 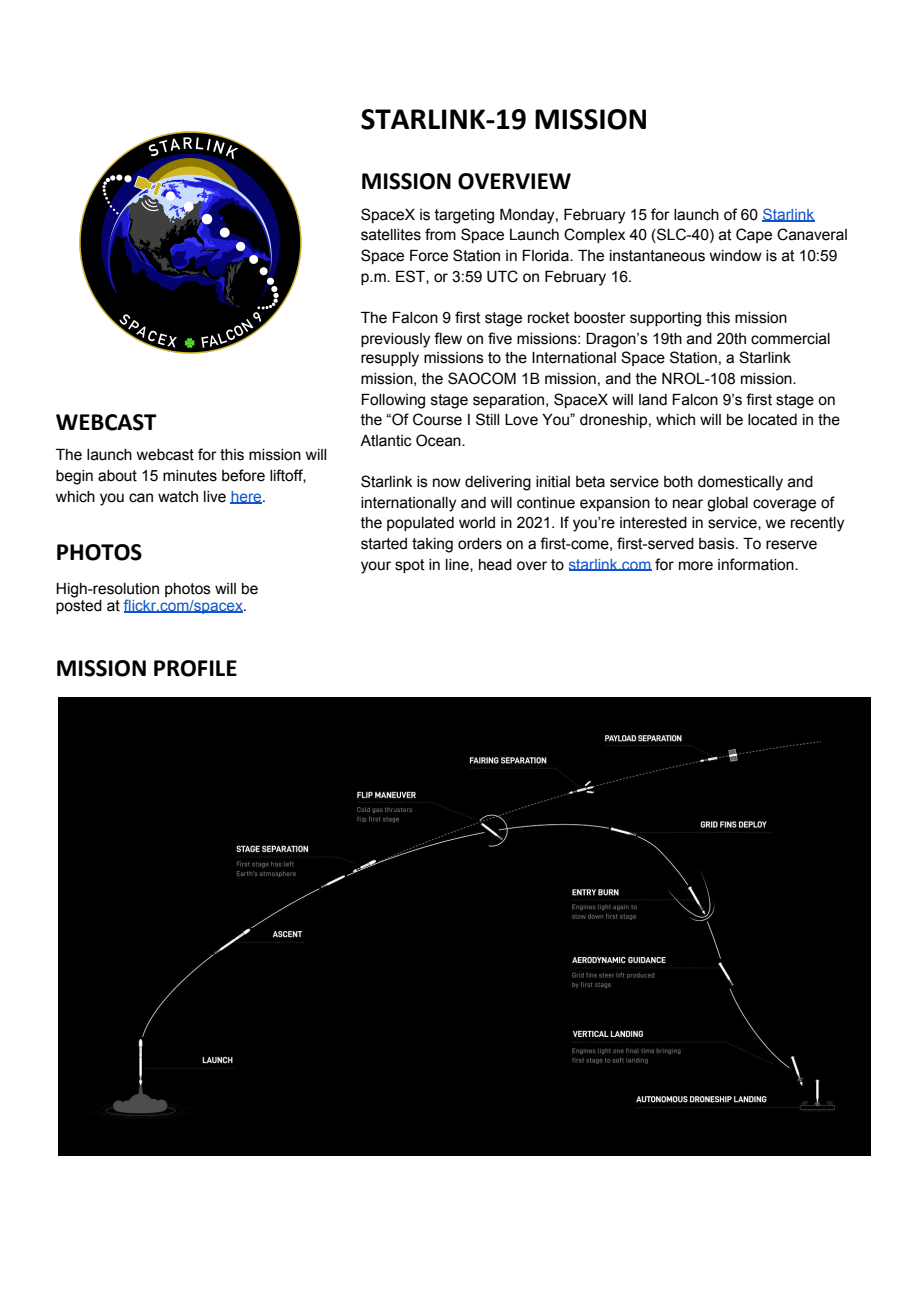 I want to click on line, so click(x=458, y=565).
